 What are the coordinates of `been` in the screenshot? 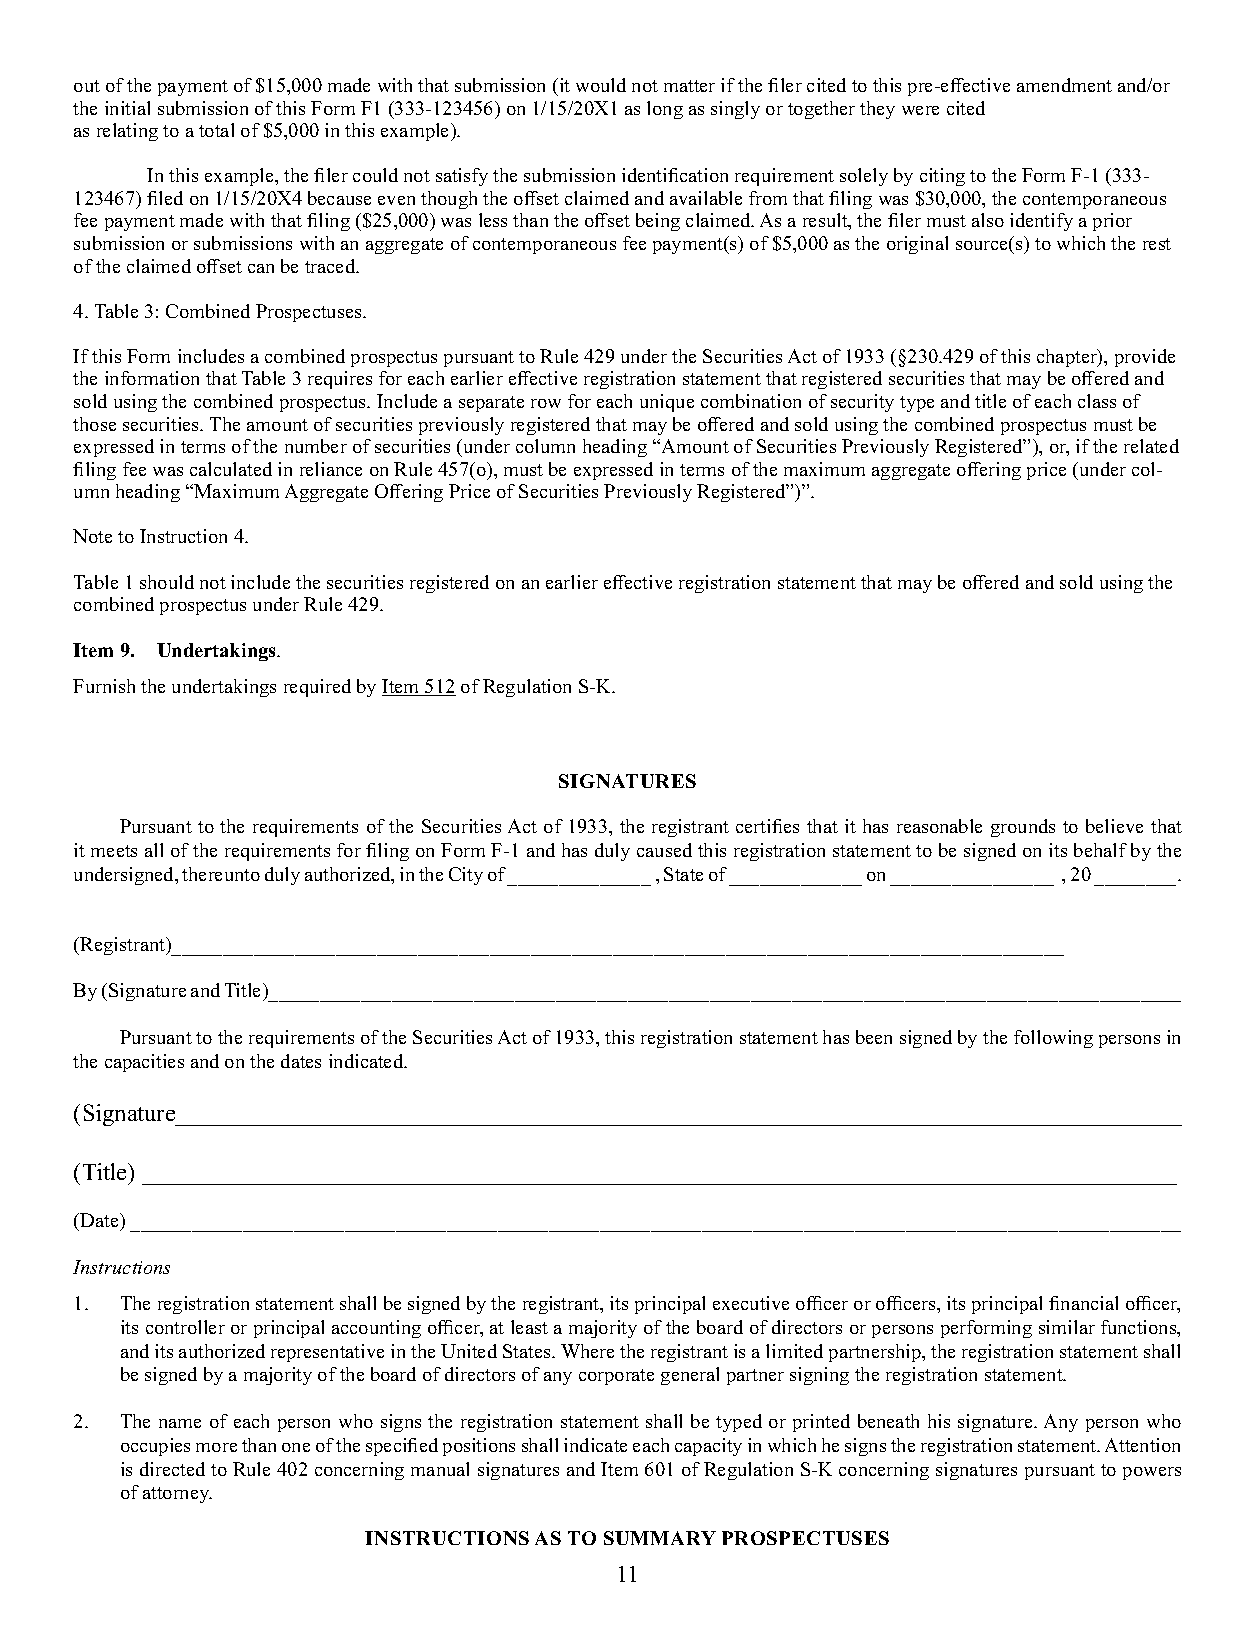 It's located at (874, 1037).
